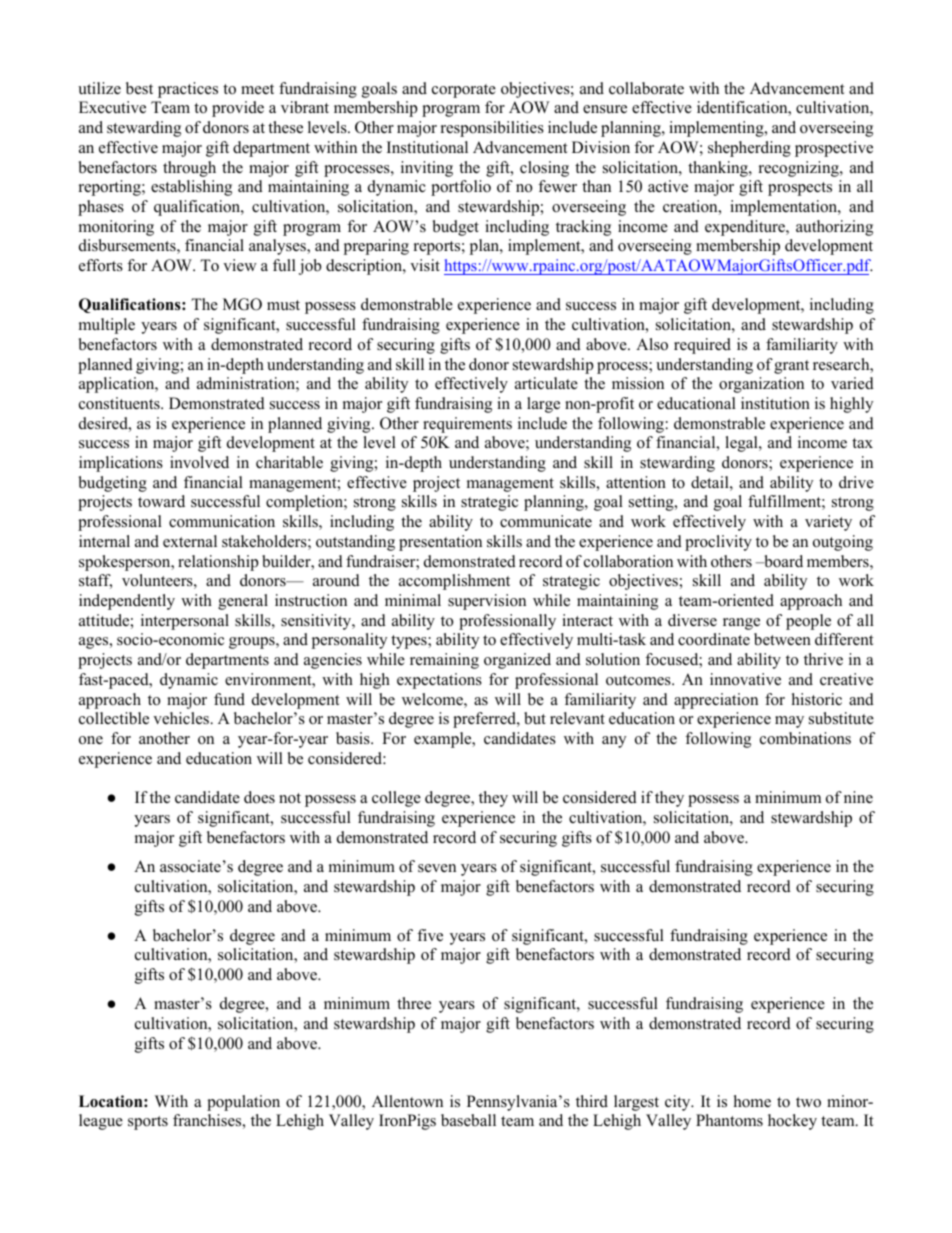 Image resolution: width=952 pixels, height=1233 pixels. What do you see at coordinates (492, 129) in the page?
I see `responsibilities` at bounding box center [492, 129].
